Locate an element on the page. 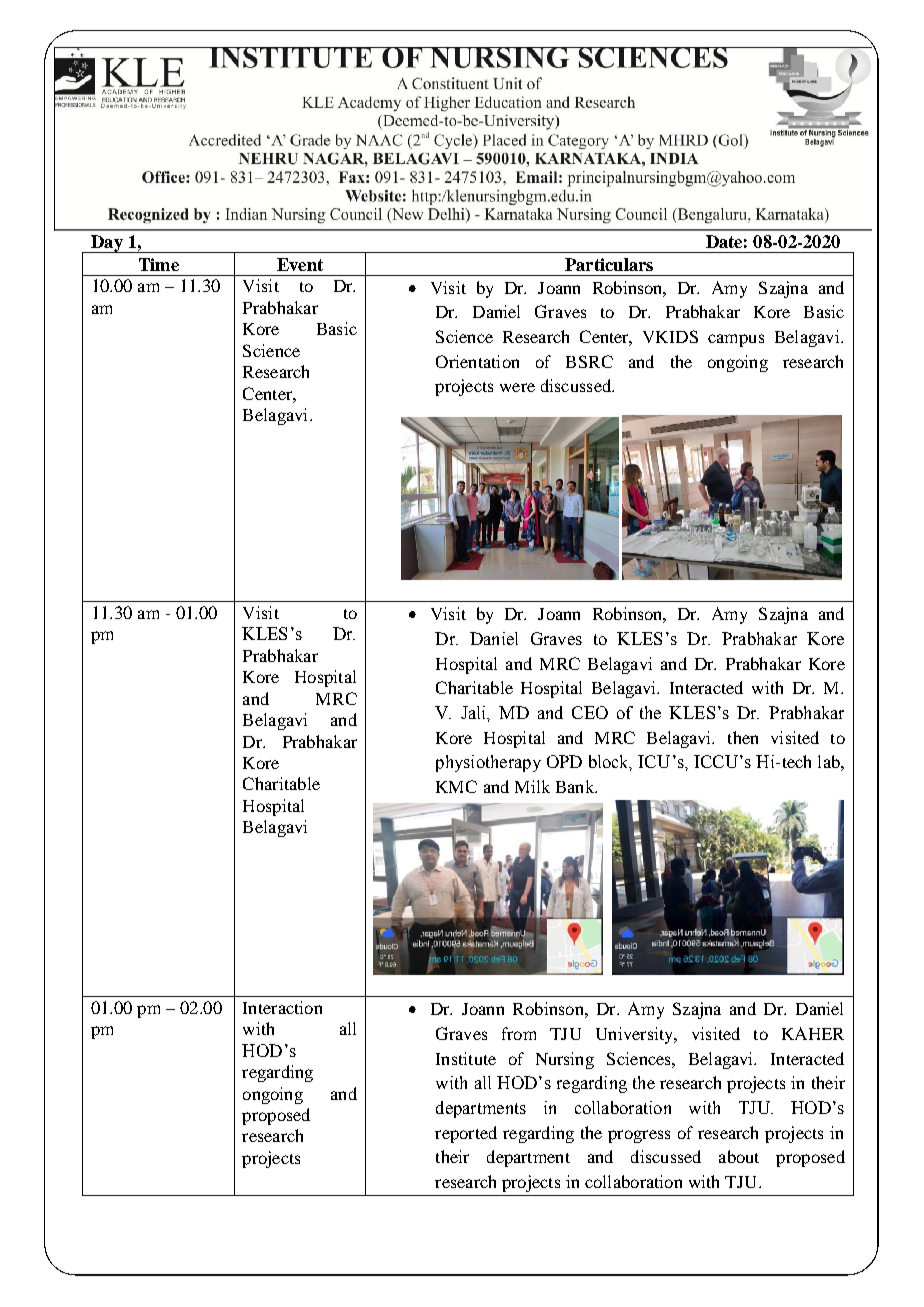 This page has height=1307, width=924. Orientation is located at coordinates (477, 361).
